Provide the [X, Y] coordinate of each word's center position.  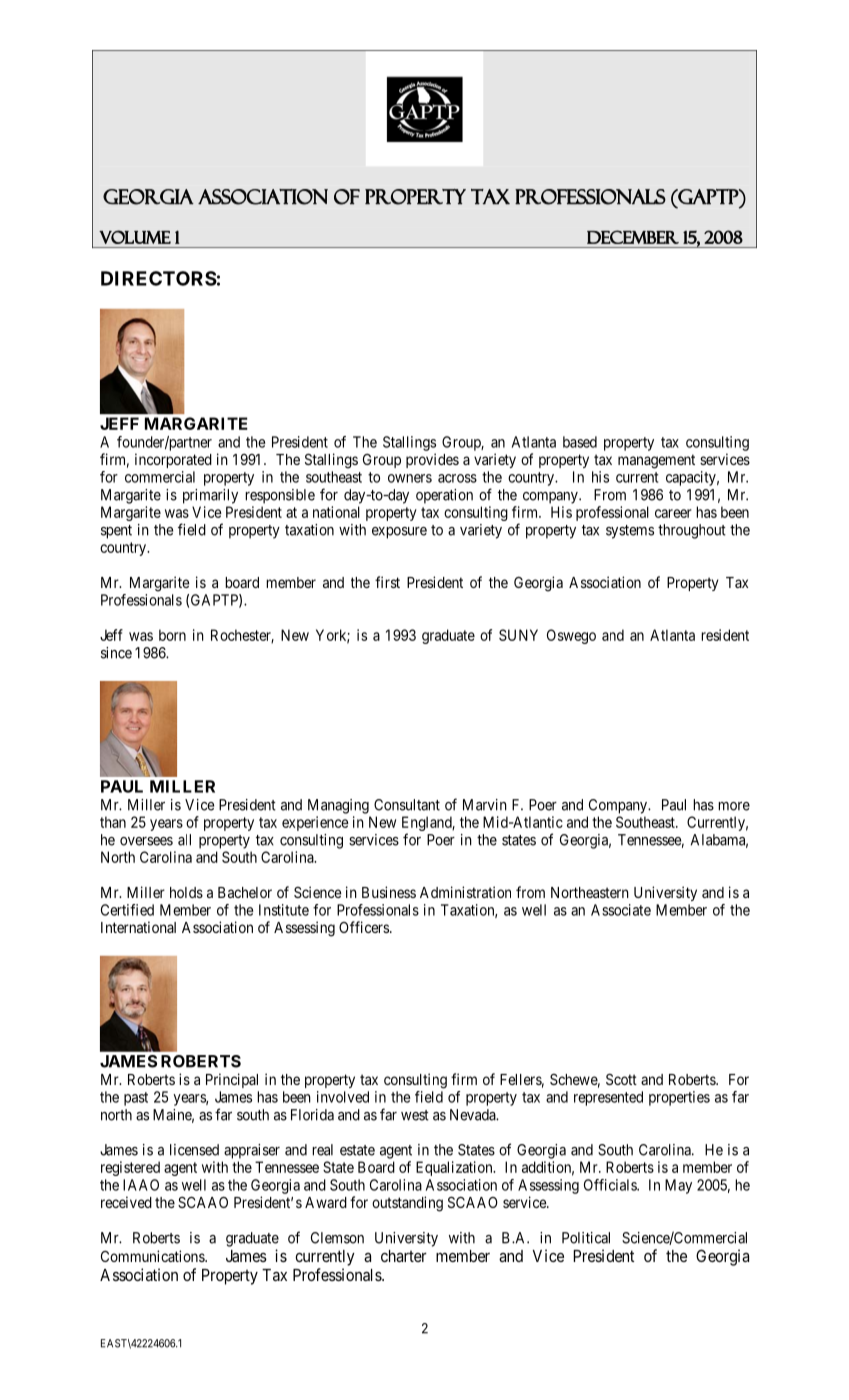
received [126, 1202]
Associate [621, 910]
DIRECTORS [159, 278]
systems [630, 532]
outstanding [407, 1204]
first [387, 582]
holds [186, 892]
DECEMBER [633, 237]
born [172, 635]
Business [389, 892]
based [580, 442]
